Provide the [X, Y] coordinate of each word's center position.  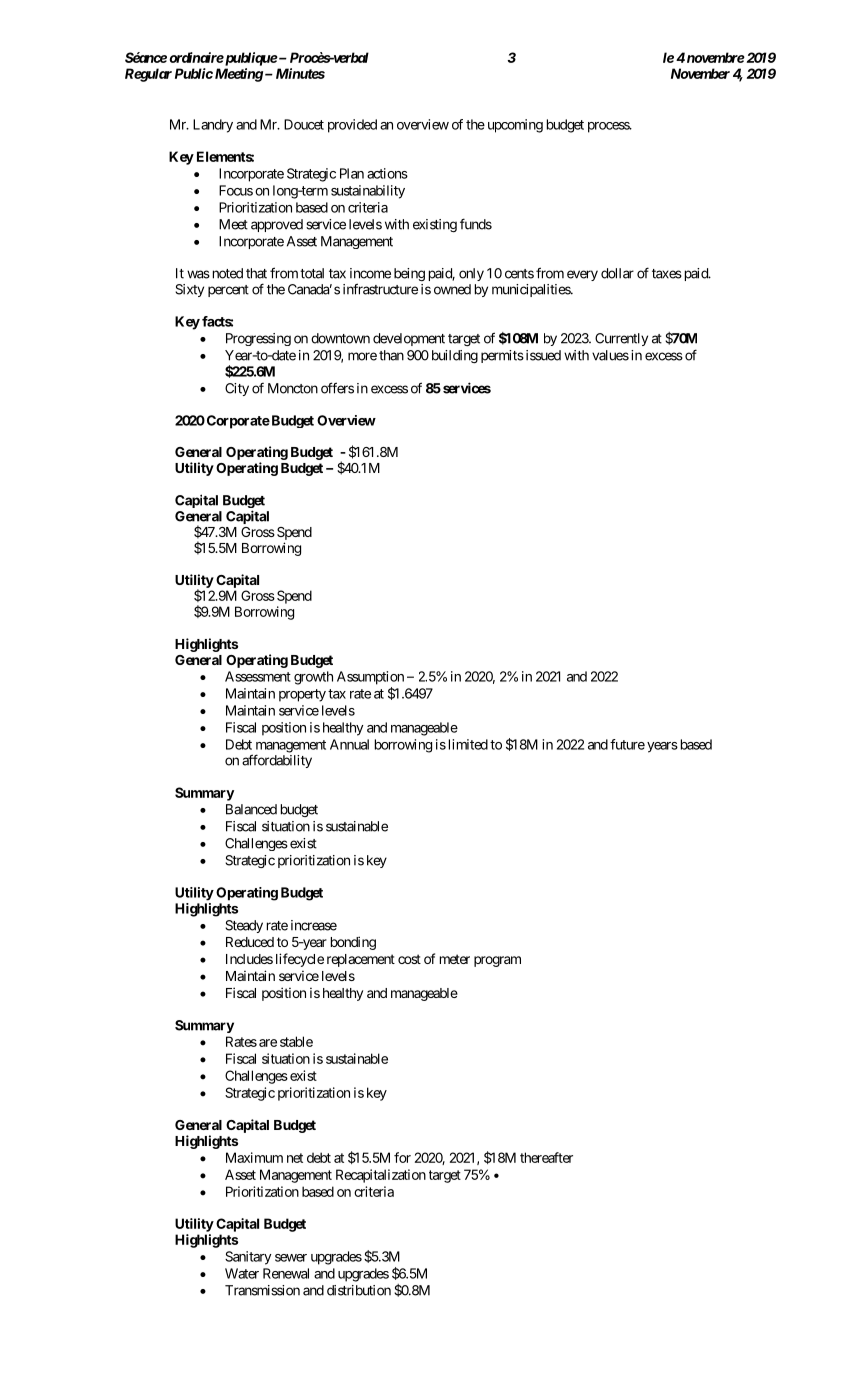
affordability [277, 761]
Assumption [370, 678]
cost [409, 959]
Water [242, 1273]
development [409, 339]
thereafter [546, 1157]
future [627, 744]
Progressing [258, 339]
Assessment [258, 676]
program [497, 961]
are [268, 1043]
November [700, 73]
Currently [621, 339]
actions [387, 173]
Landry [213, 126]
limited [468, 744]
